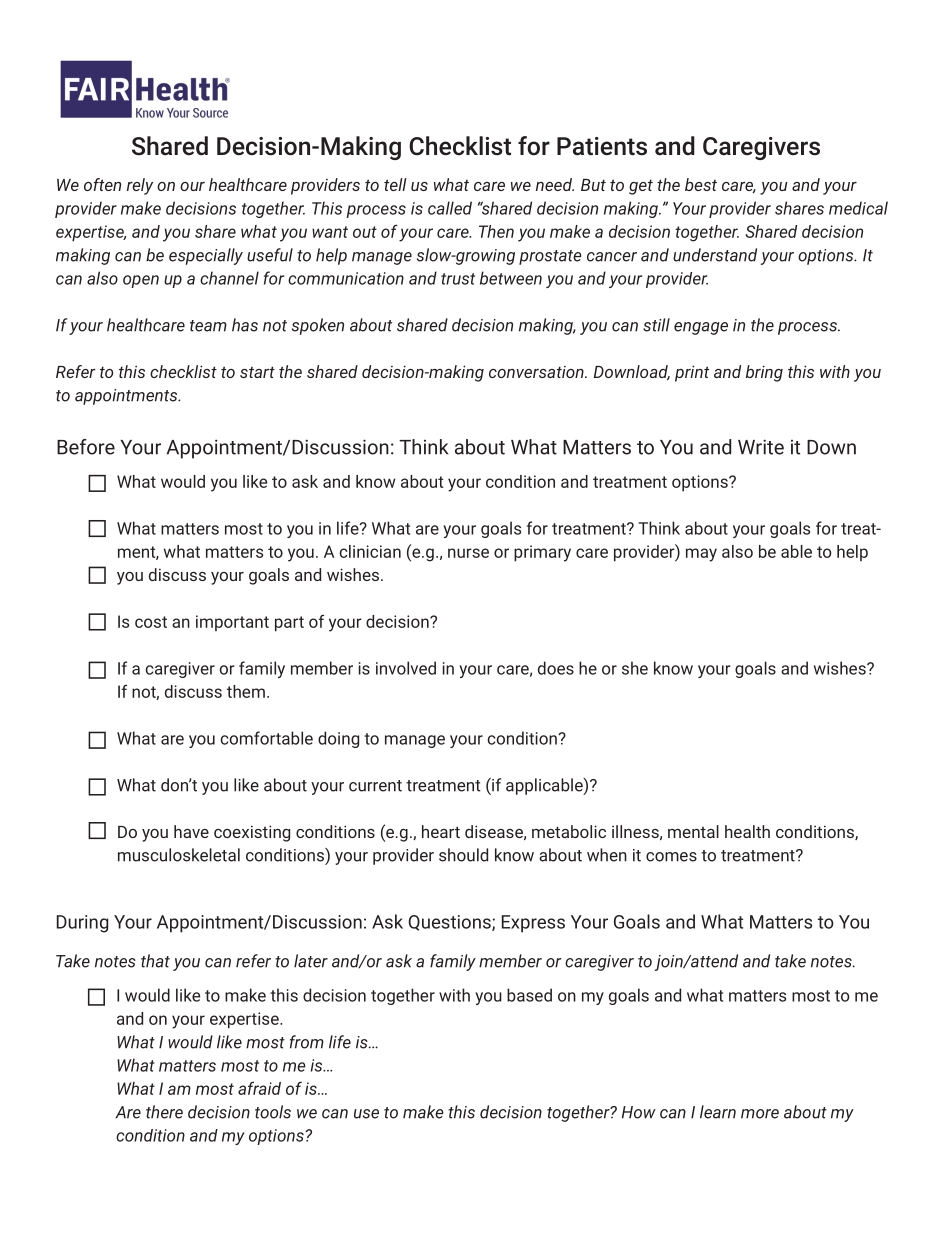  What do you see at coordinates (556, 668) in the screenshot?
I see `does` at bounding box center [556, 668].
